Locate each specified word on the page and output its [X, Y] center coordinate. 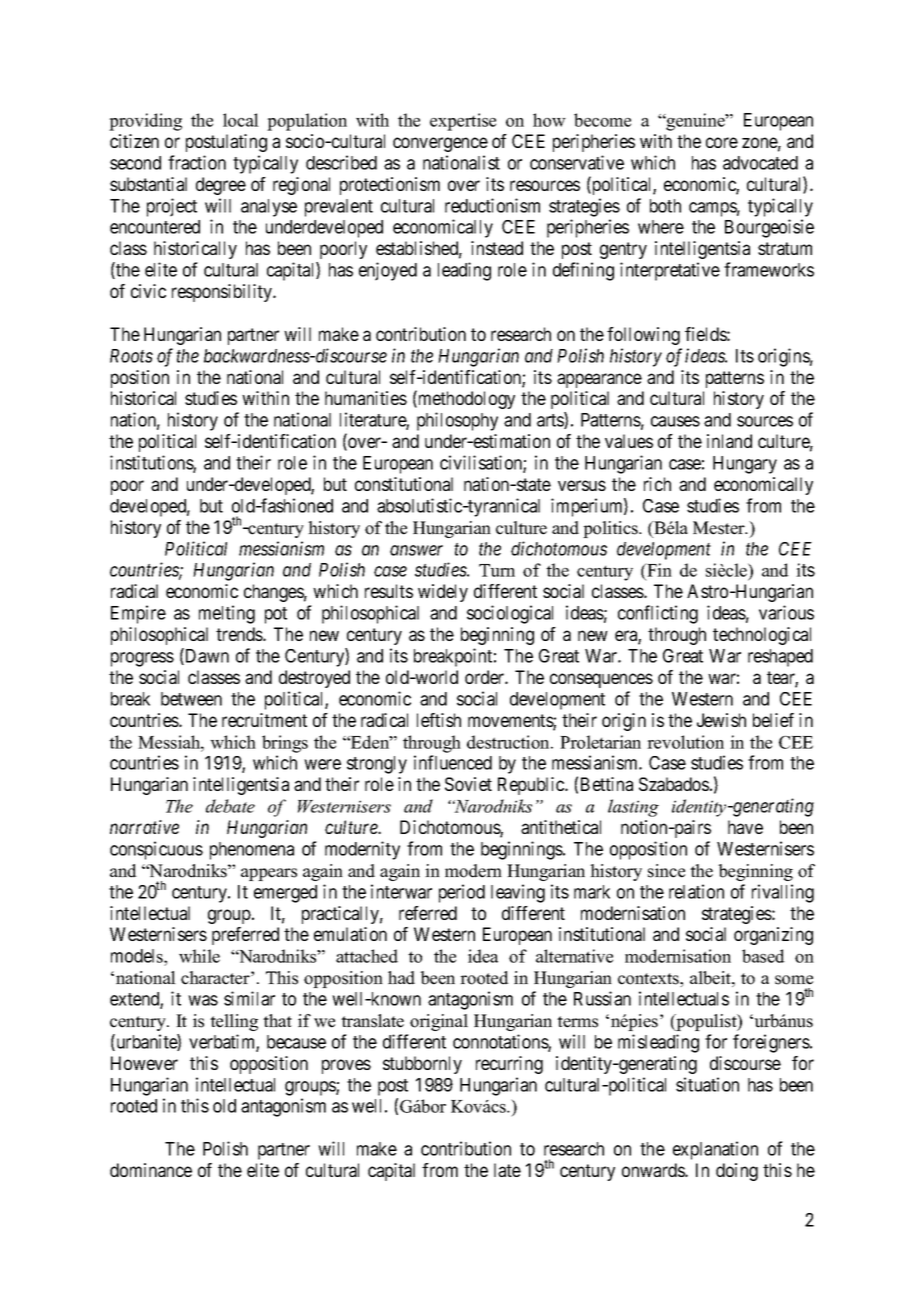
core [722, 142]
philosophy [457, 421]
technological [762, 636]
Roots [131, 356]
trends [240, 634]
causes [675, 421]
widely [443, 593]
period [462, 893]
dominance [151, 1170]
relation [696, 891]
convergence [440, 144]
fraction [197, 162]
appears [269, 874]
